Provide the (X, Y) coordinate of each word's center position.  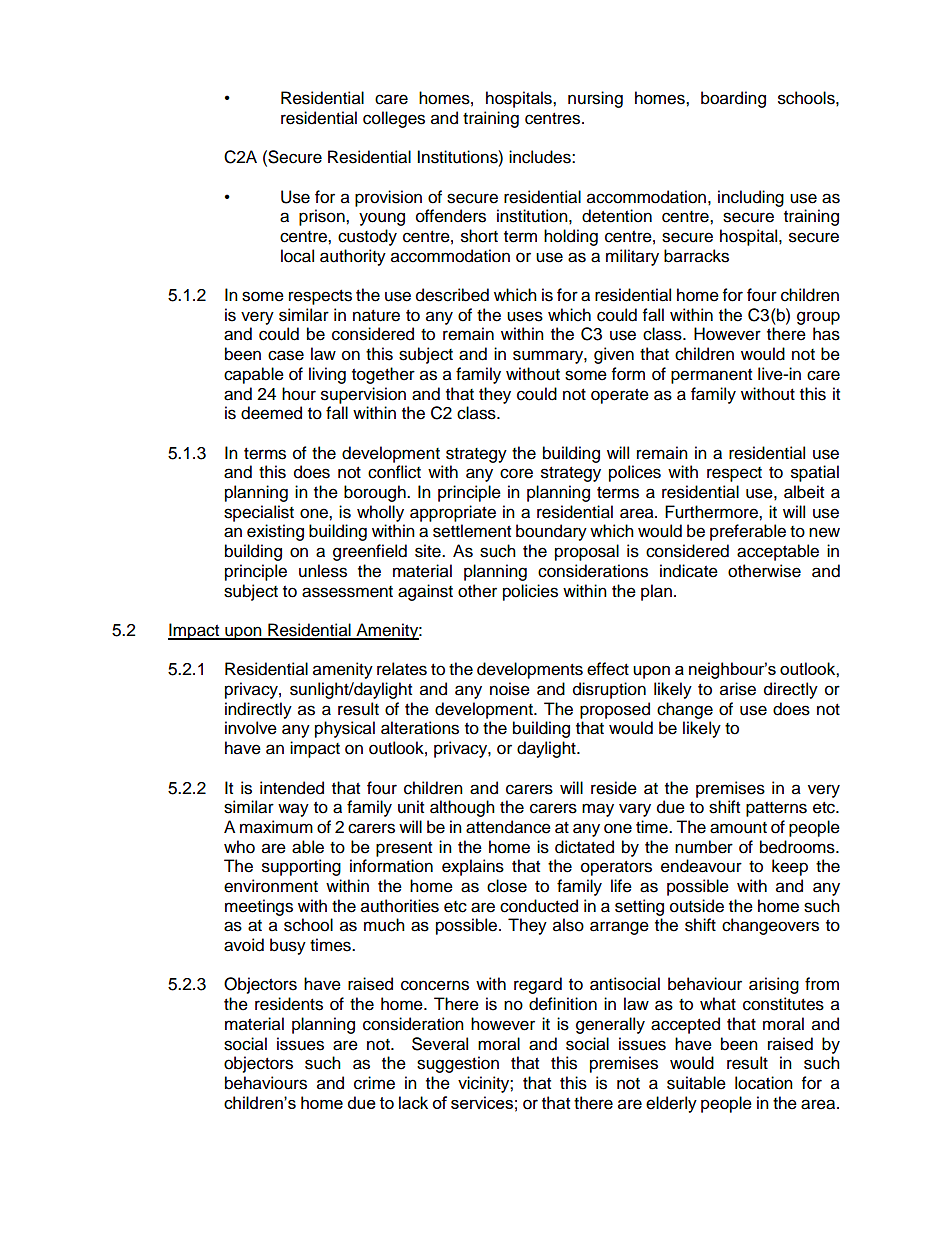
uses (525, 316)
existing (275, 532)
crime (374, 1083)
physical (345, 729)
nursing (595, 99)
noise (510, 689)
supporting (301, 867)
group (818, 318)
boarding (733, 99)
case (286, 355)
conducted (539, 906)
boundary (551, 532)
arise (738, 689)
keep (790, 867)
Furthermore (712, 512)
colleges (394, 119)
